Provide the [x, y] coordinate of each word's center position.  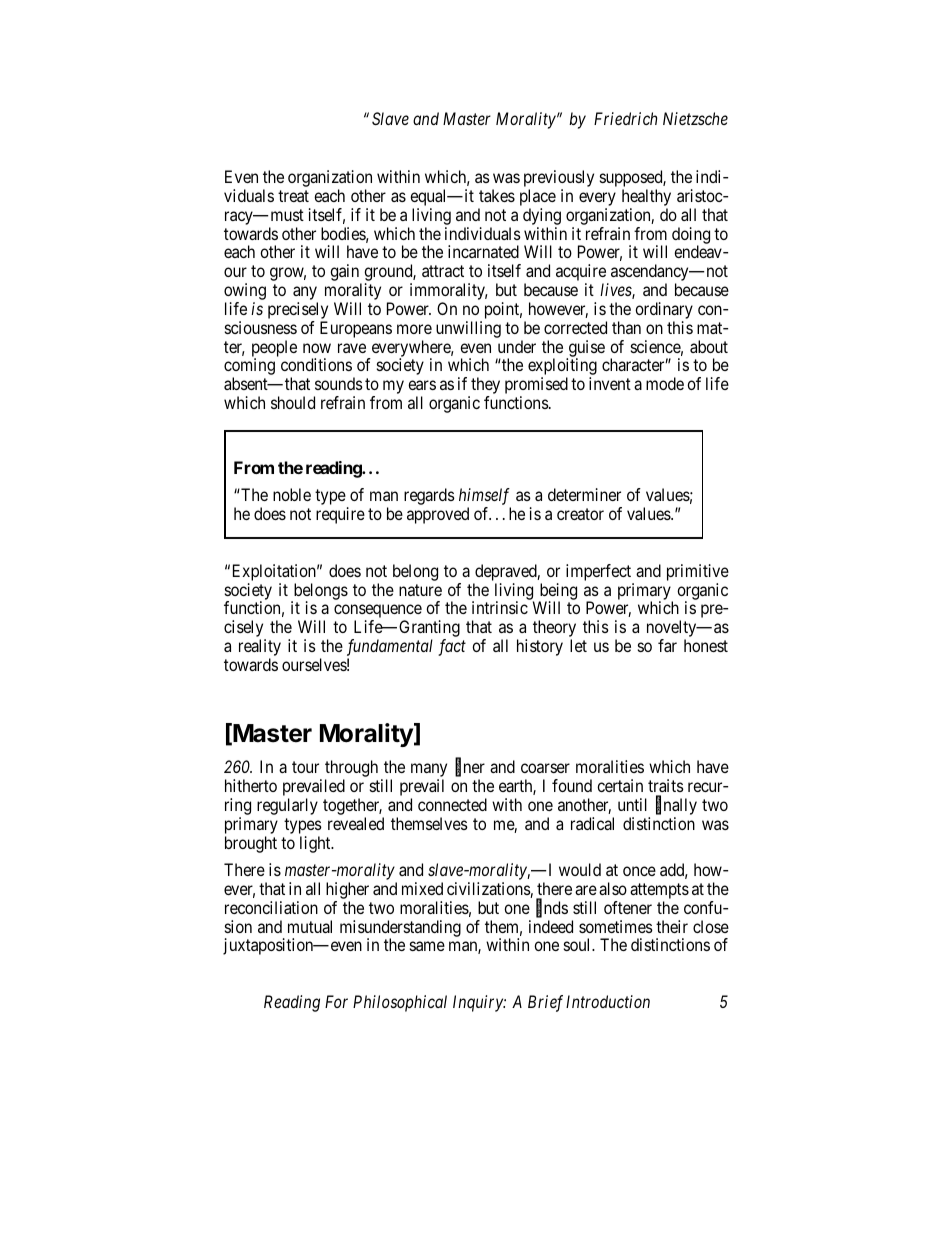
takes [497, 195]
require [340, 515]
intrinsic [500, 607]
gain [346, 274]
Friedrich [625, 118]
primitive [698, 572]
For [336, 1001]
